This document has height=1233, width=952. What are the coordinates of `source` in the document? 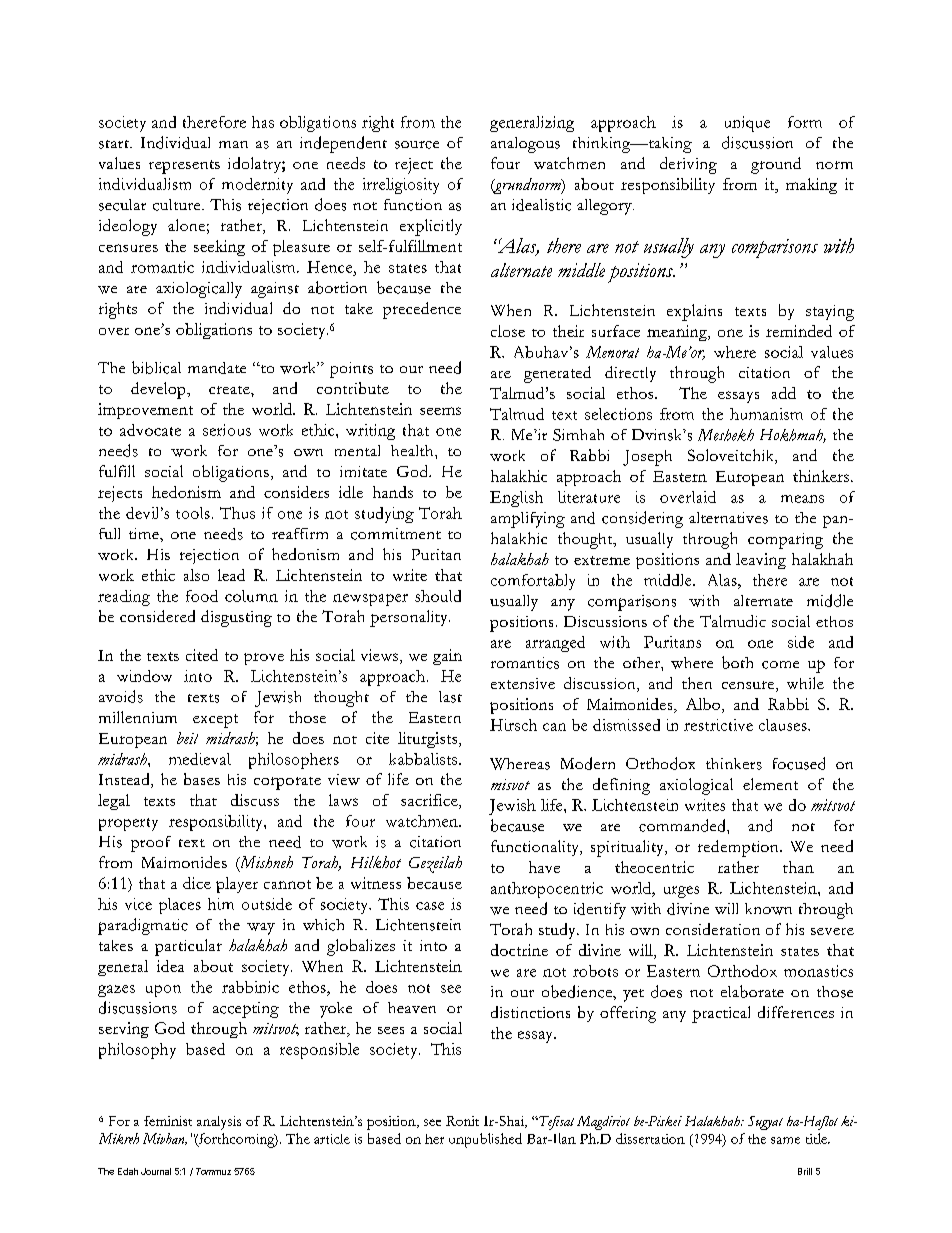 It's located at (417, 145).
